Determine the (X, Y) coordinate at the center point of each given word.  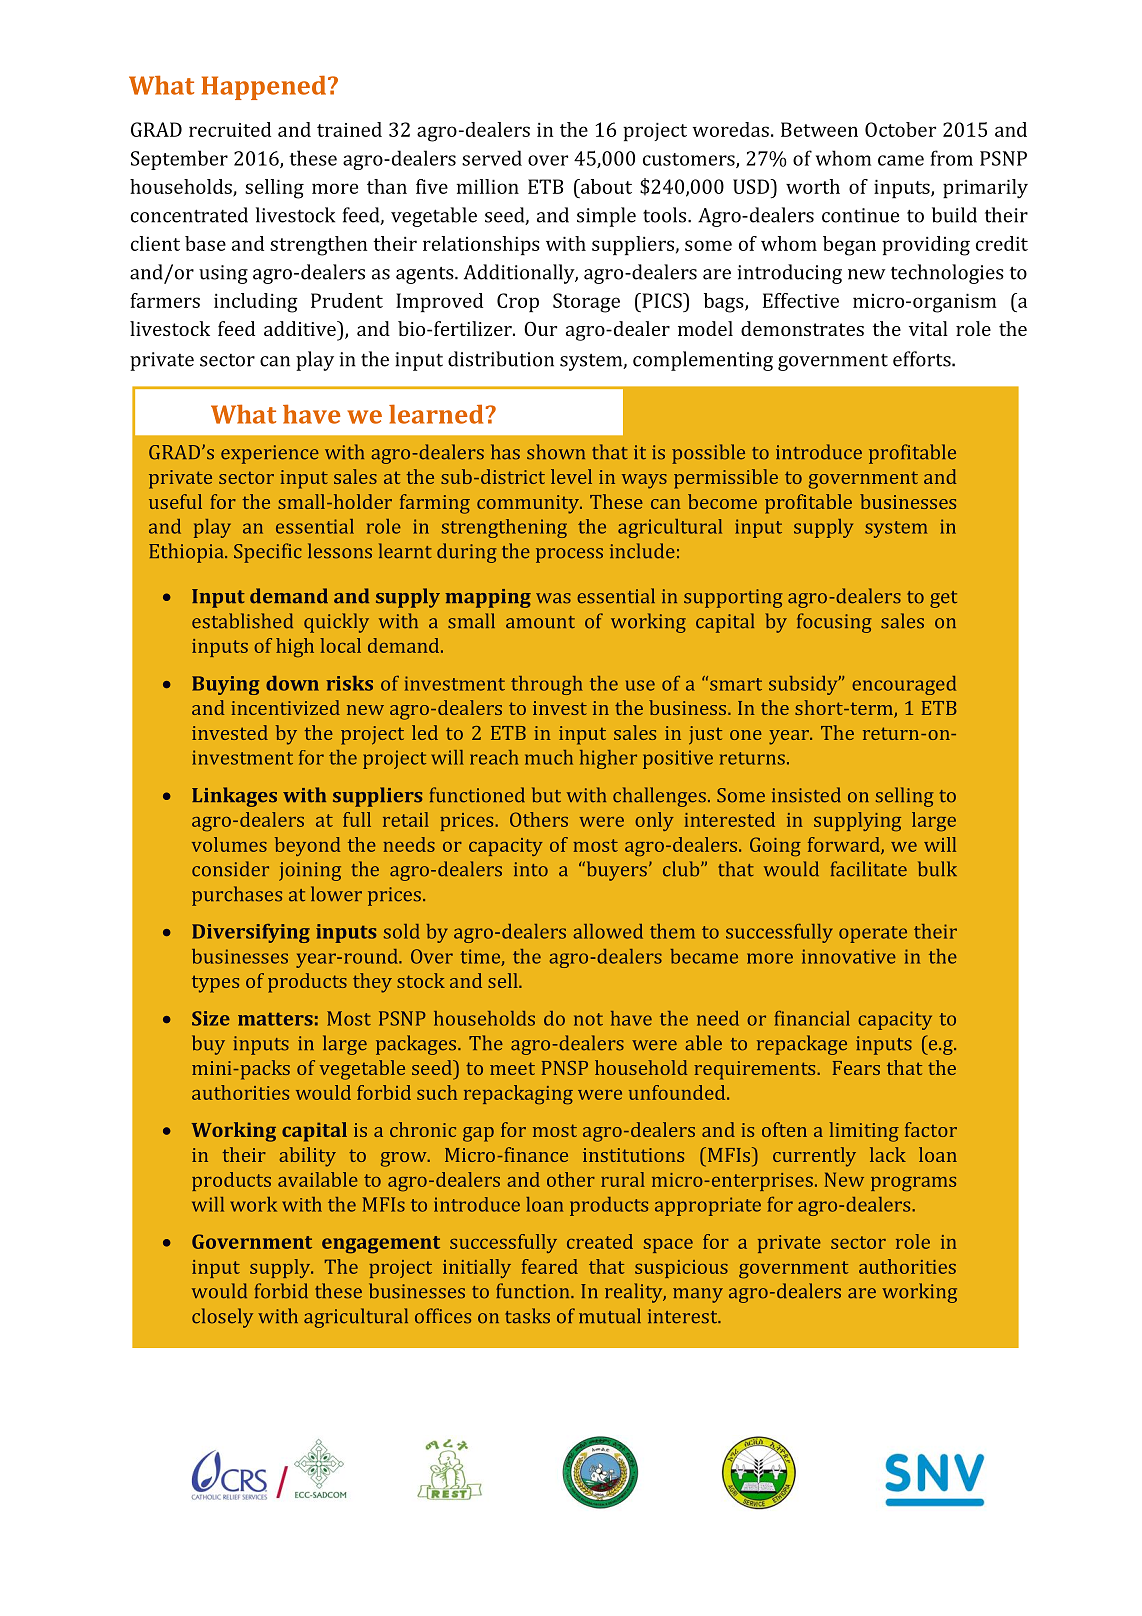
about (605, 186)
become (722, 501)
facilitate (869, 869)
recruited (230, 129)
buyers (615, 871)
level (571, 476)
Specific (268, 553)
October (900, 129)
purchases (237, 896)
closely (222, 1318)
